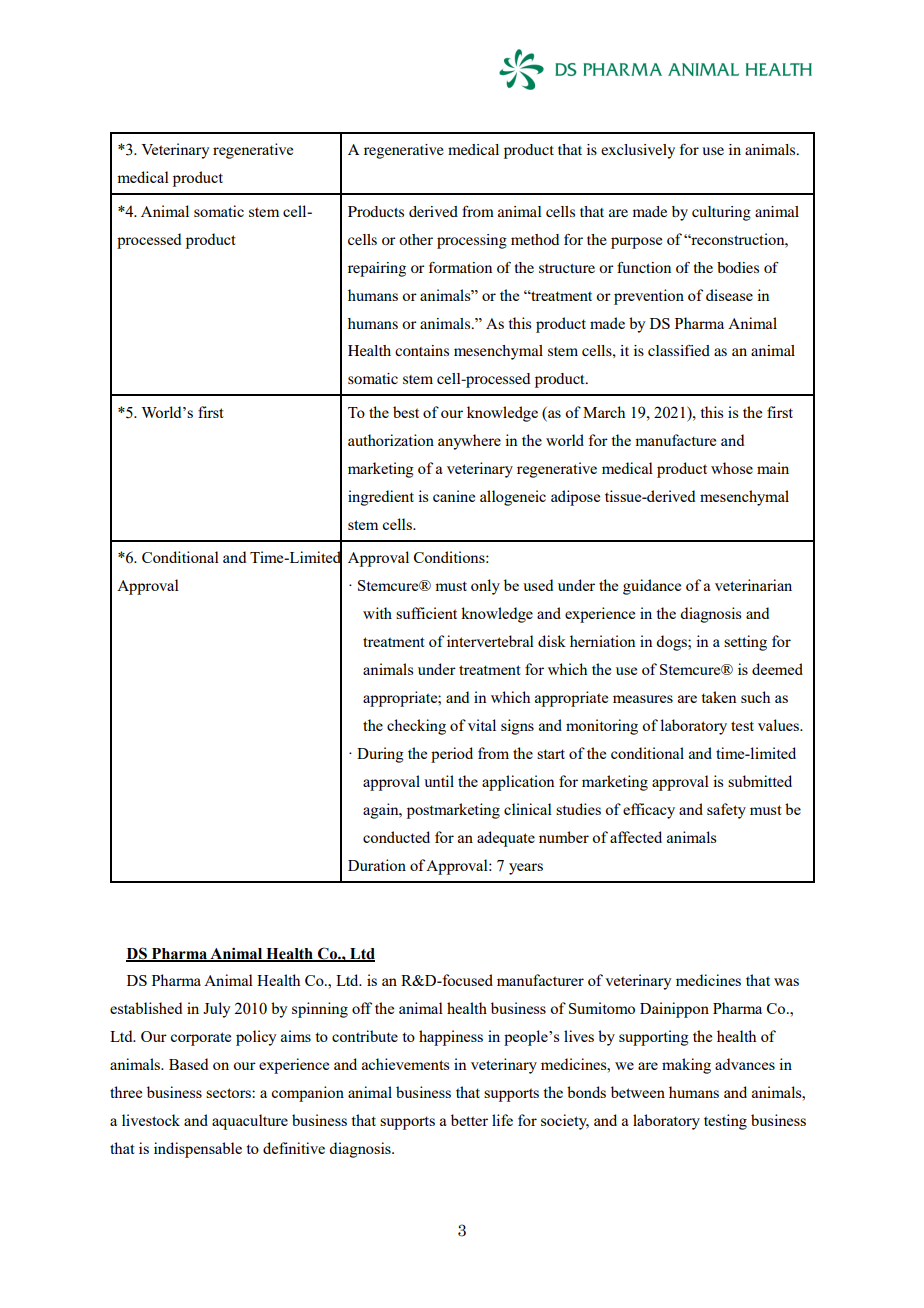  Describe the element at coordinates (469, 442) in the page. I see `anywhere` at that location.
